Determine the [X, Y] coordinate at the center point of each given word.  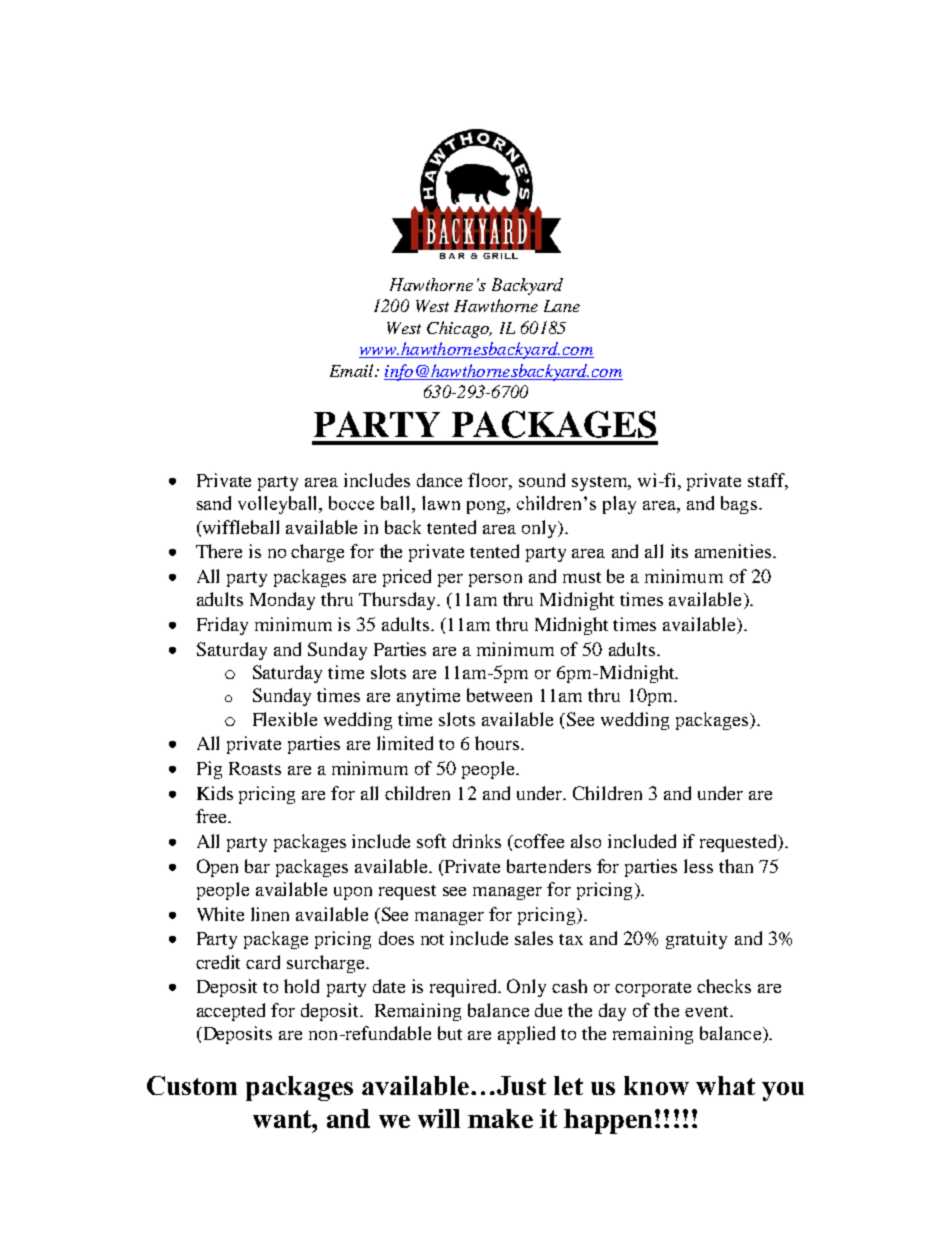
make [500, 1118]
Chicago [459, 329]
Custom [192, 1085]
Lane [562, 306]
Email [353, 370]
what [725, 1085]
